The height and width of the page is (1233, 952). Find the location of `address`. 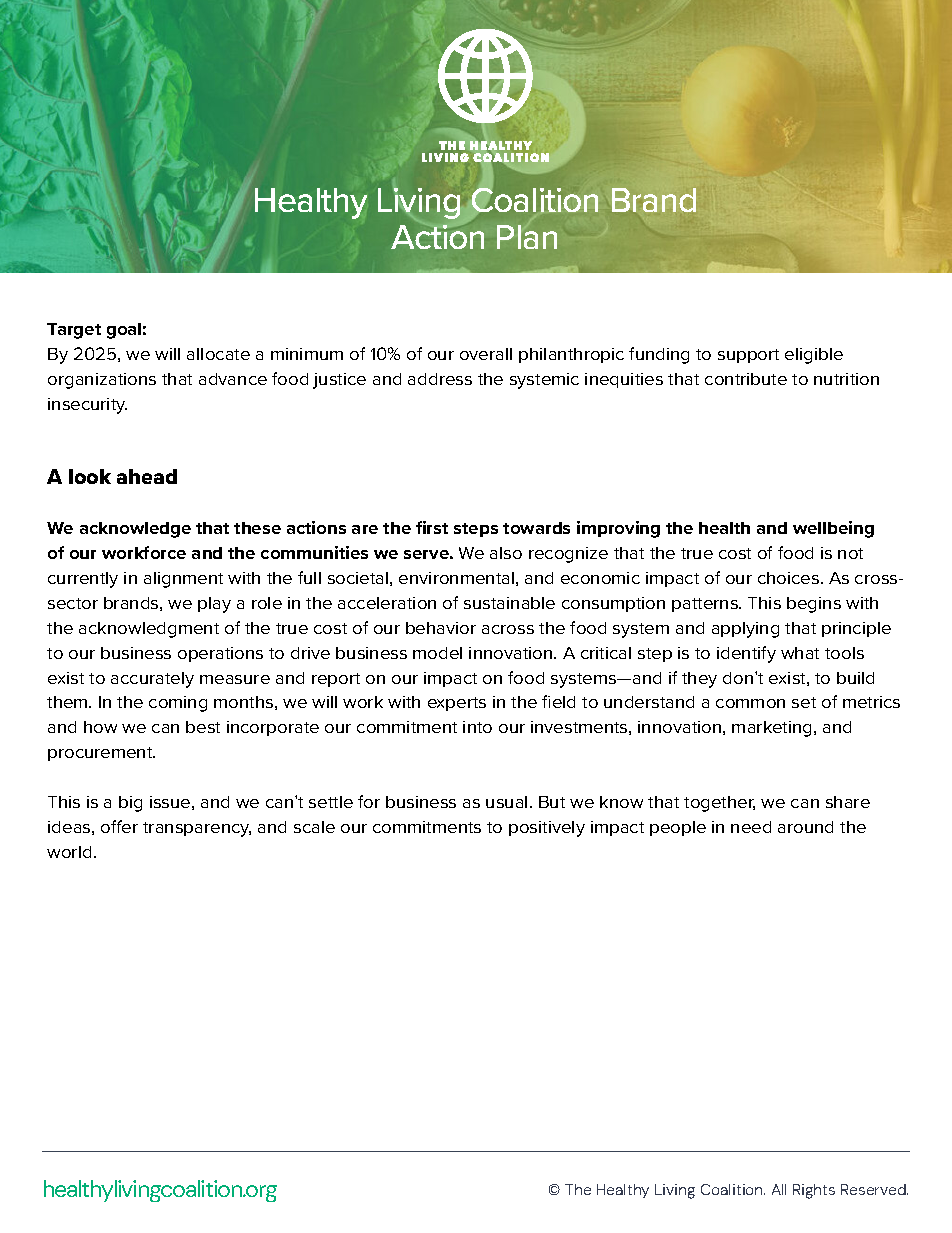

address is located at coordinates (440, 379).
